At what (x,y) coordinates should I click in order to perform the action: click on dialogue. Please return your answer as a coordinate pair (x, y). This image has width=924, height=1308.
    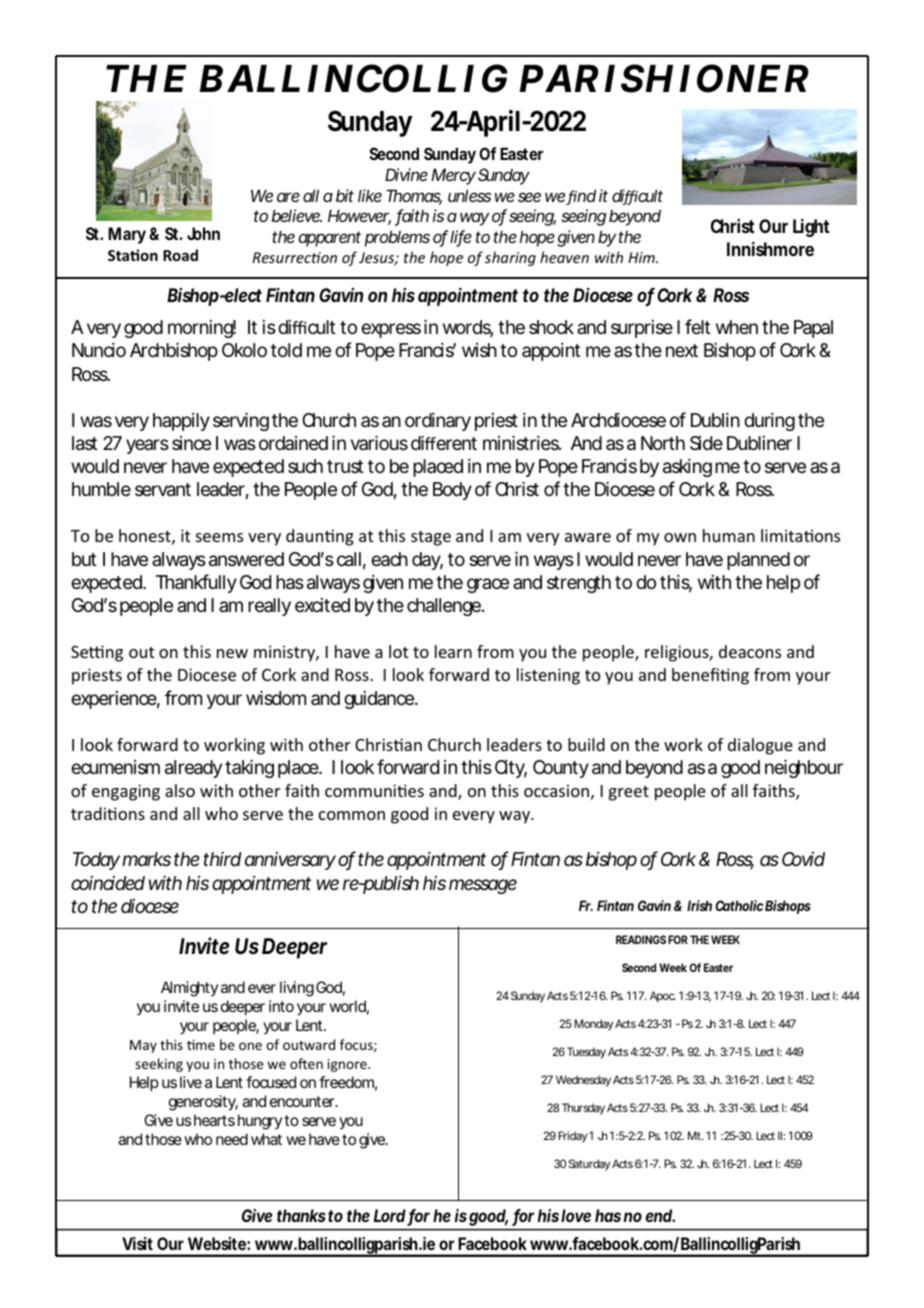
    Looking at the image, I should click on (760, 746).
